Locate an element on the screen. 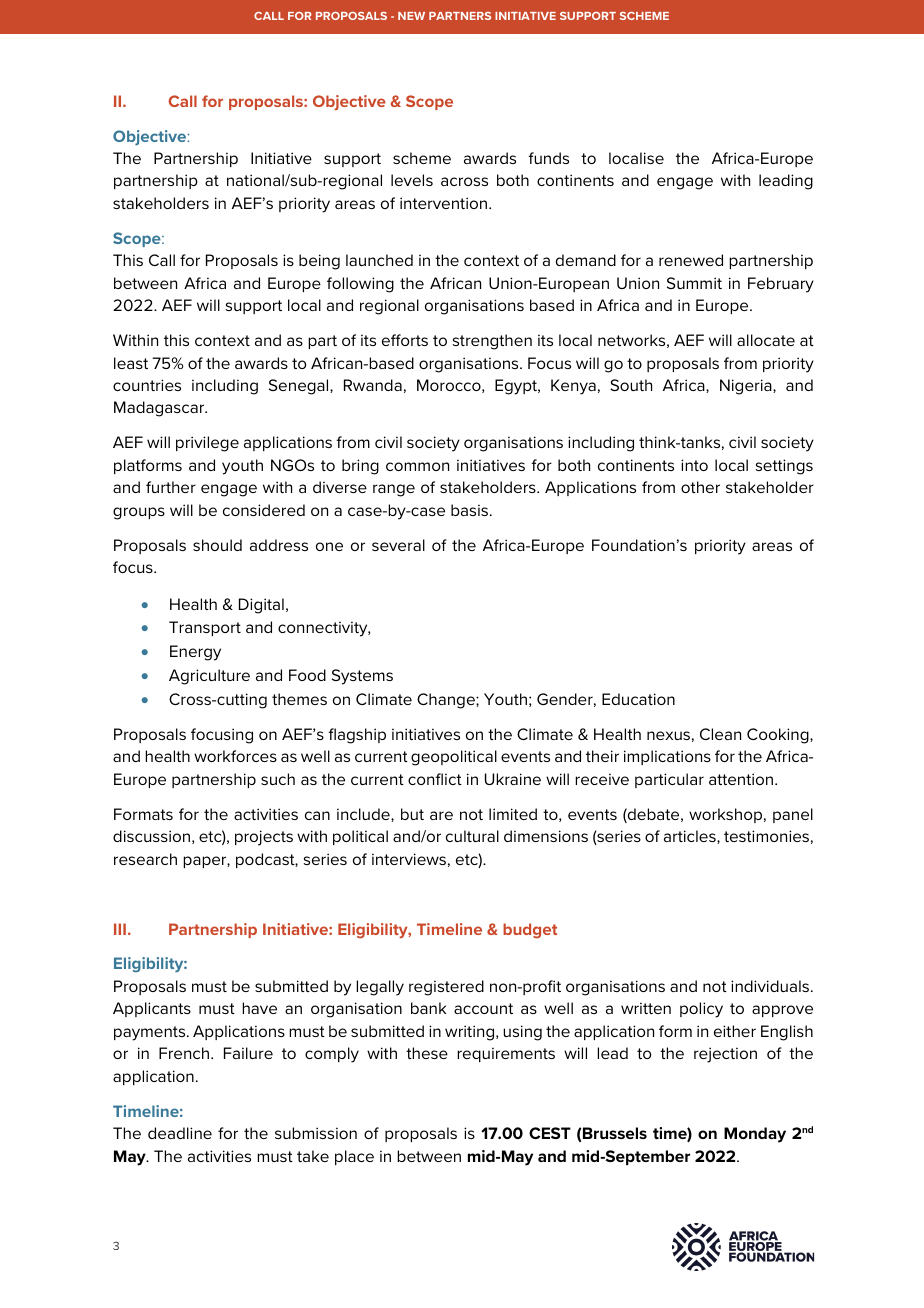 The height and width of the screenshot is (1308, 924). Nigeria is located at coordinates (747, 387).
